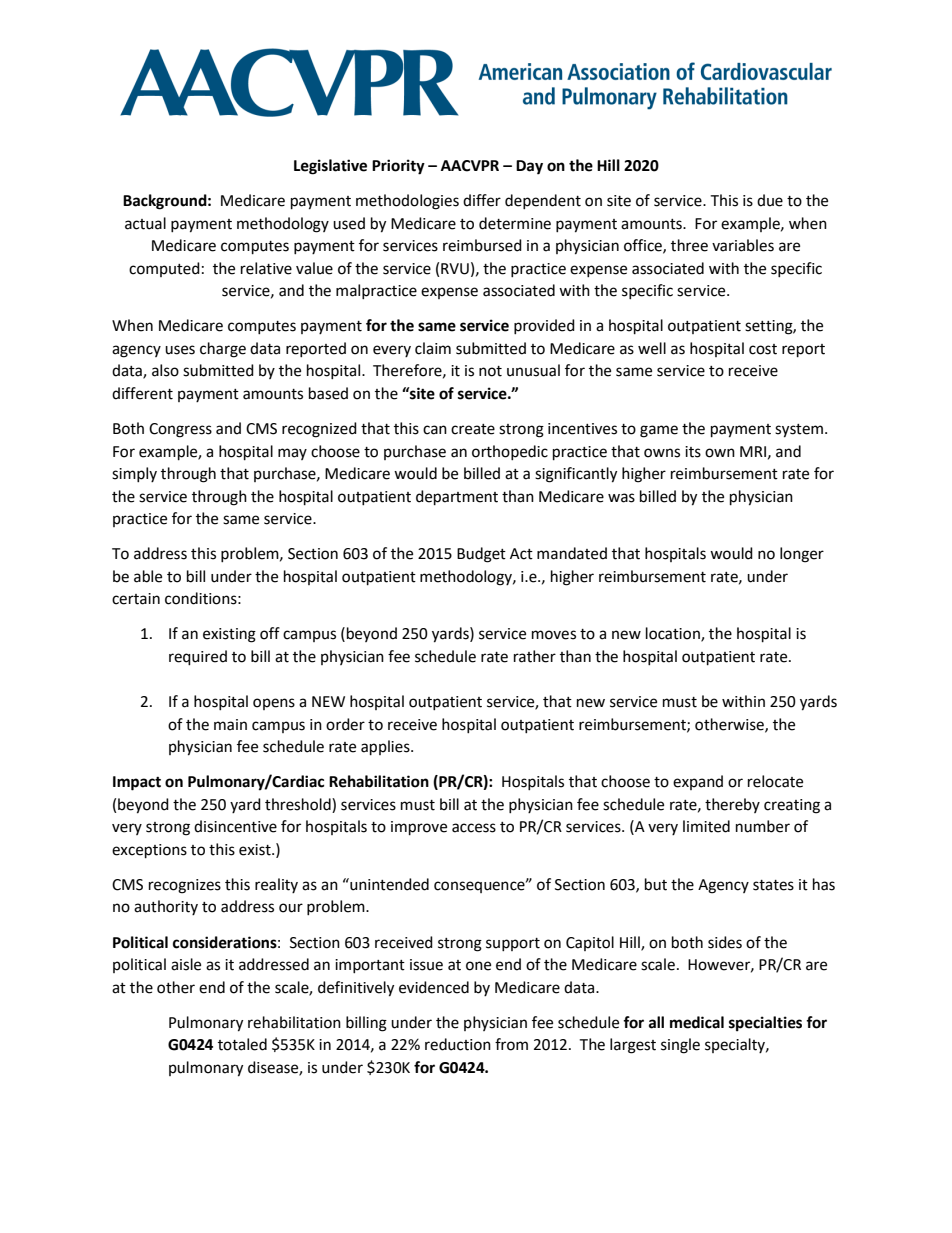 The image size is (952, 1233). I want to click on Budget, so click(481, 555).
